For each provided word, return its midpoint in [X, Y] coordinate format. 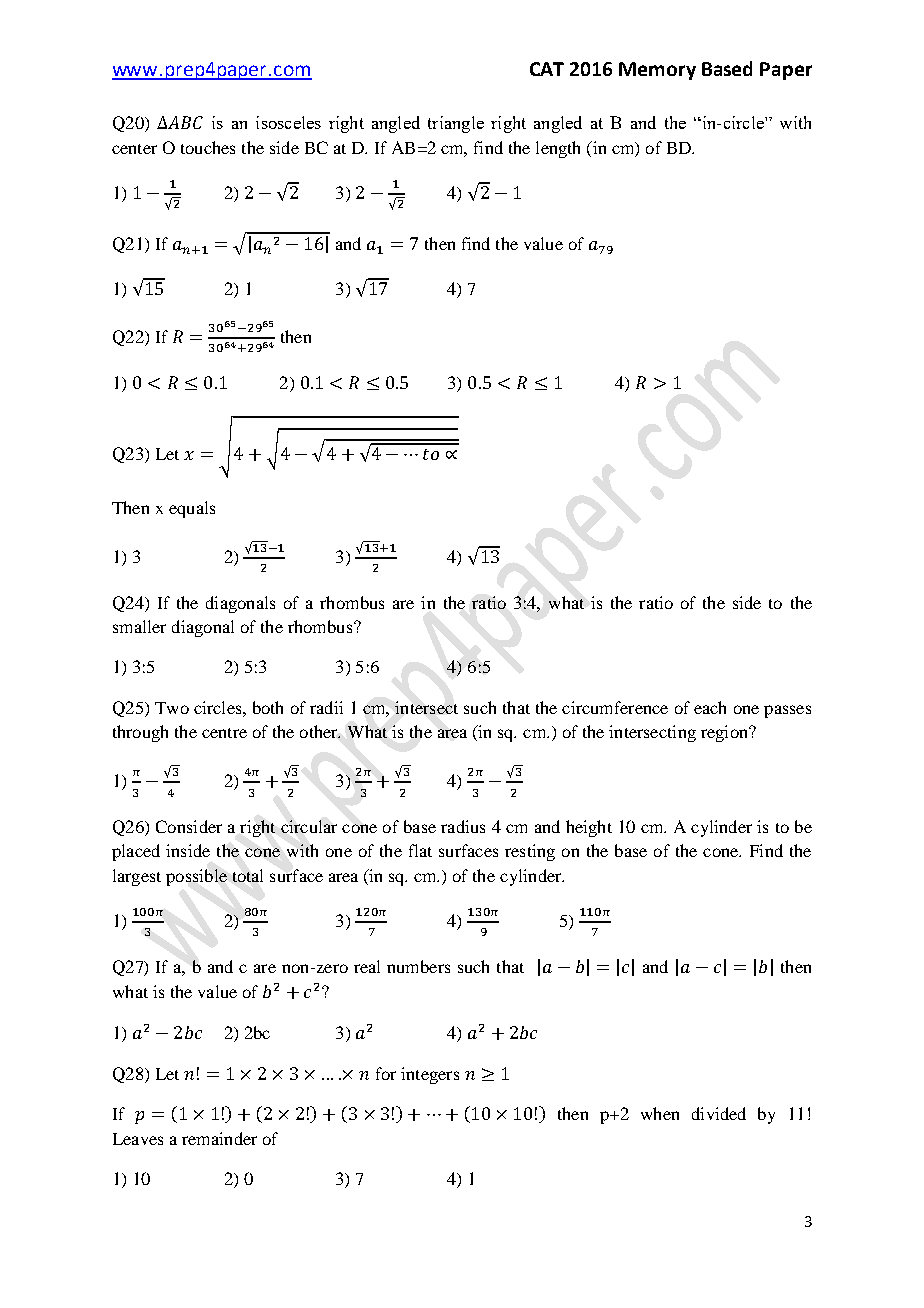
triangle [456, 124]
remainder [219, 1138]
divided [719, 1113]
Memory [657, 71]
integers [430, 1075]
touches [208, 147]
